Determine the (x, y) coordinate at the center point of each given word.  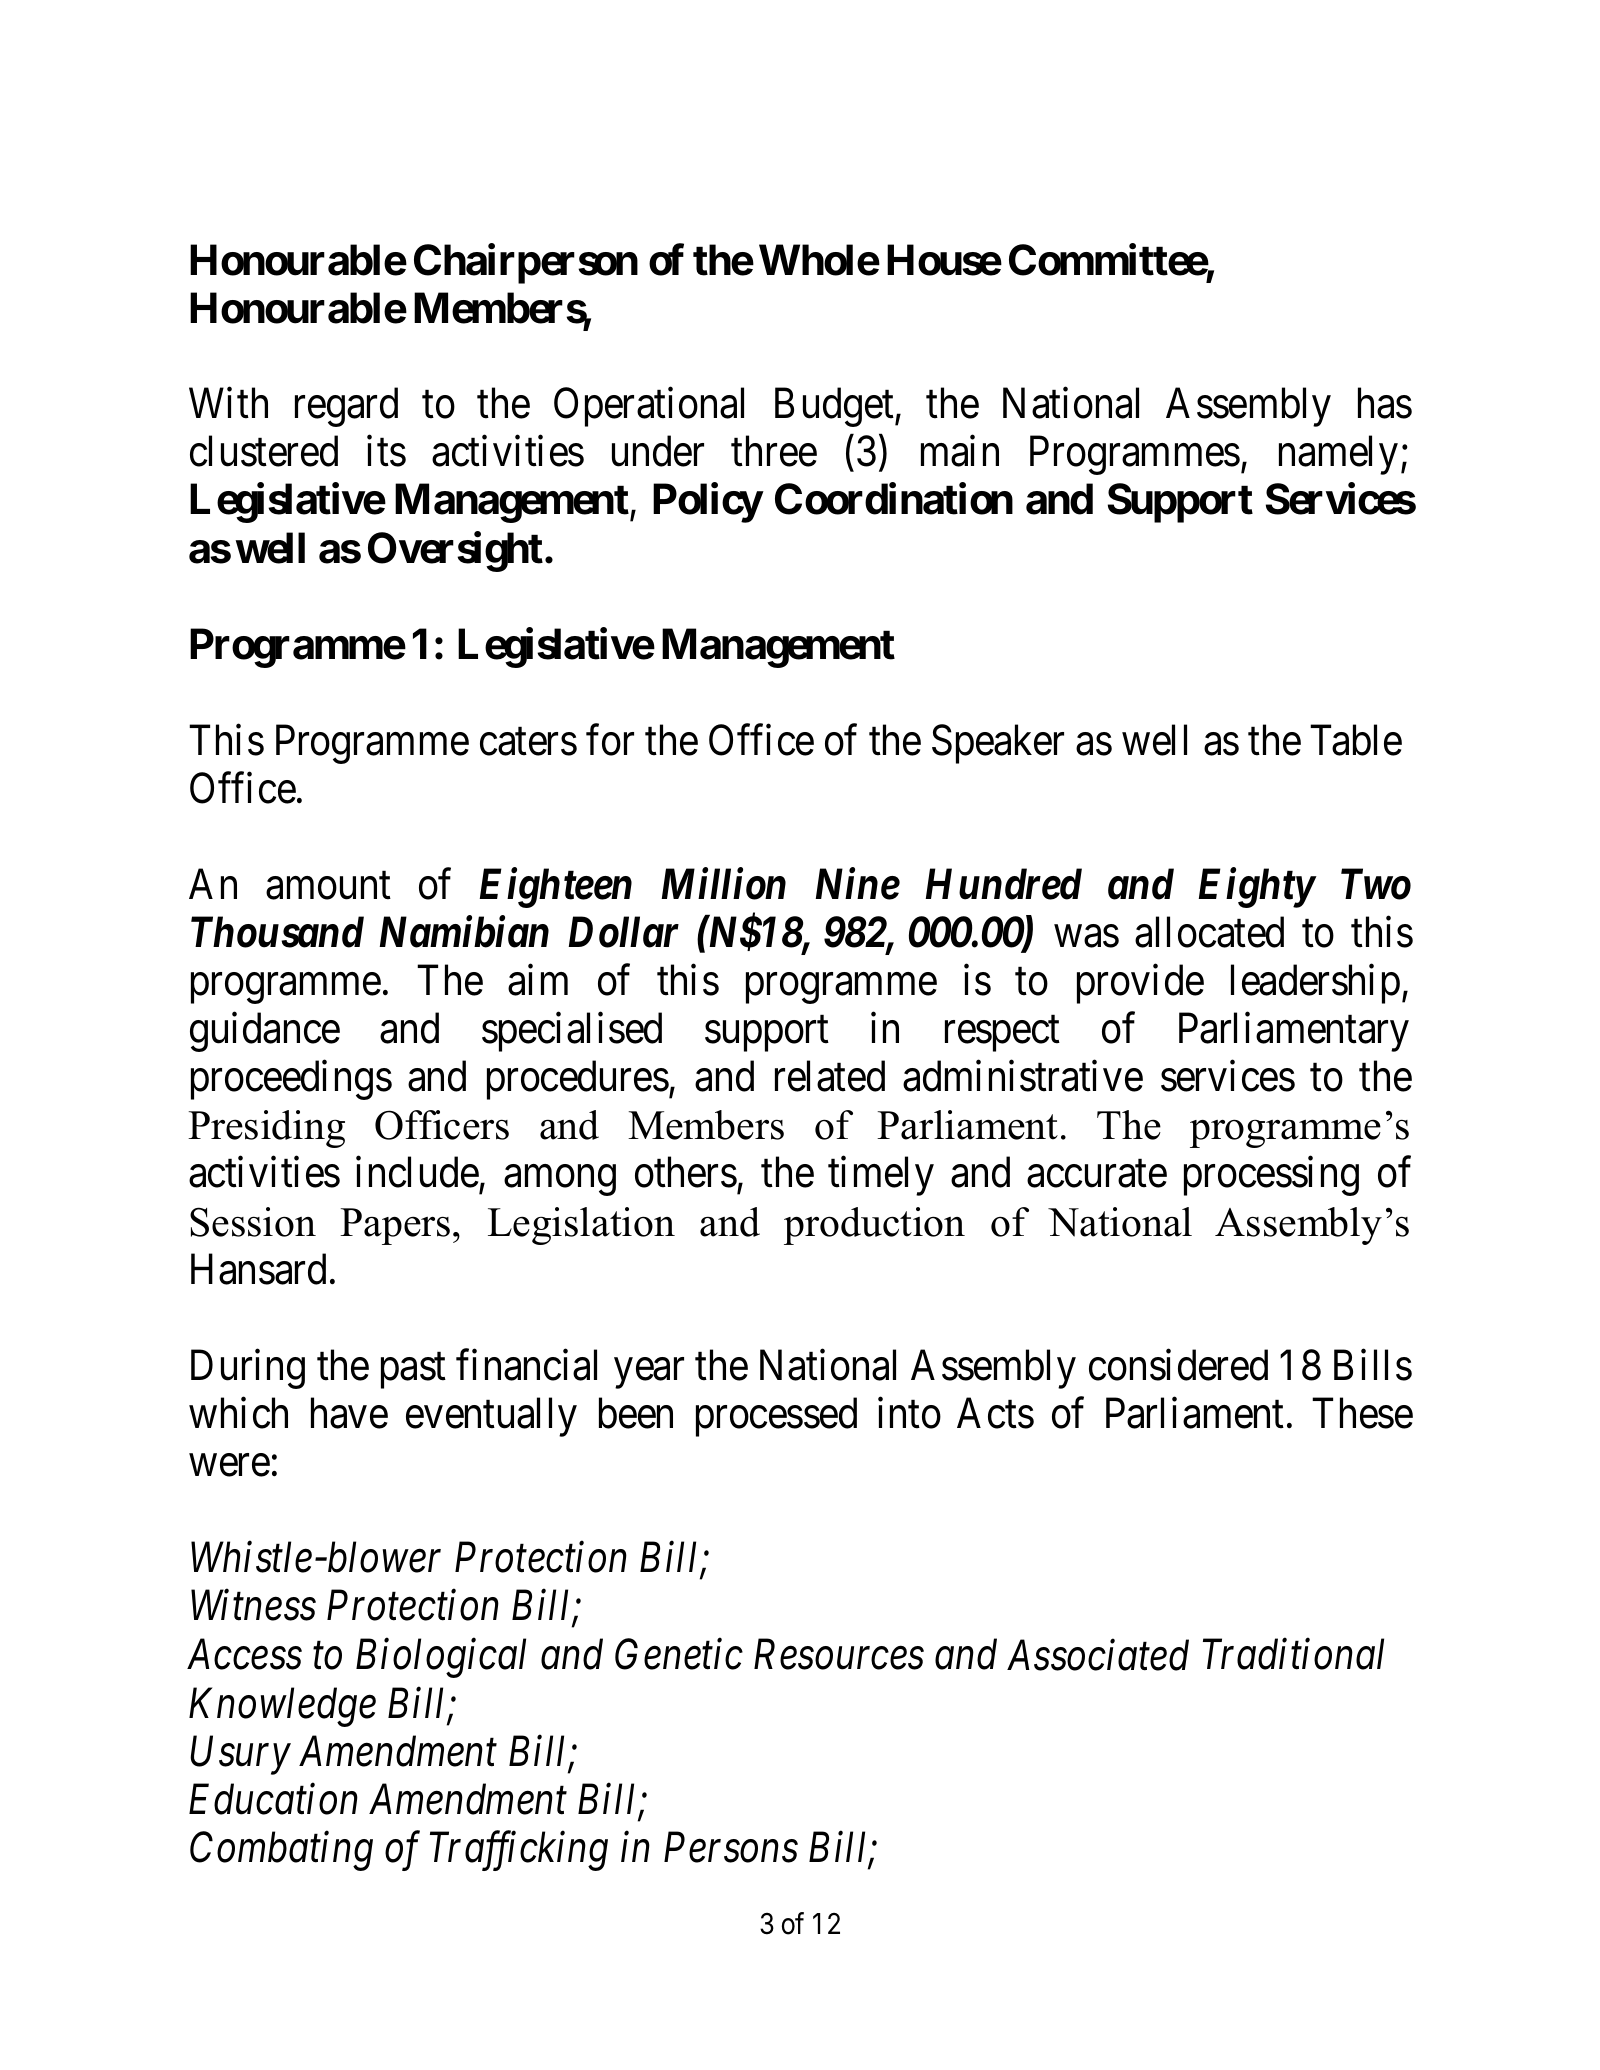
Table (1356, 740)
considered (1178, 1365)
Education (273, 1799)
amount (328, 886)
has (1385, 403)
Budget (835, 407)
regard (346, 407)
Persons (731, 1848)
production (874, 1226)
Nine (857, 884)
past (413, 1371)
